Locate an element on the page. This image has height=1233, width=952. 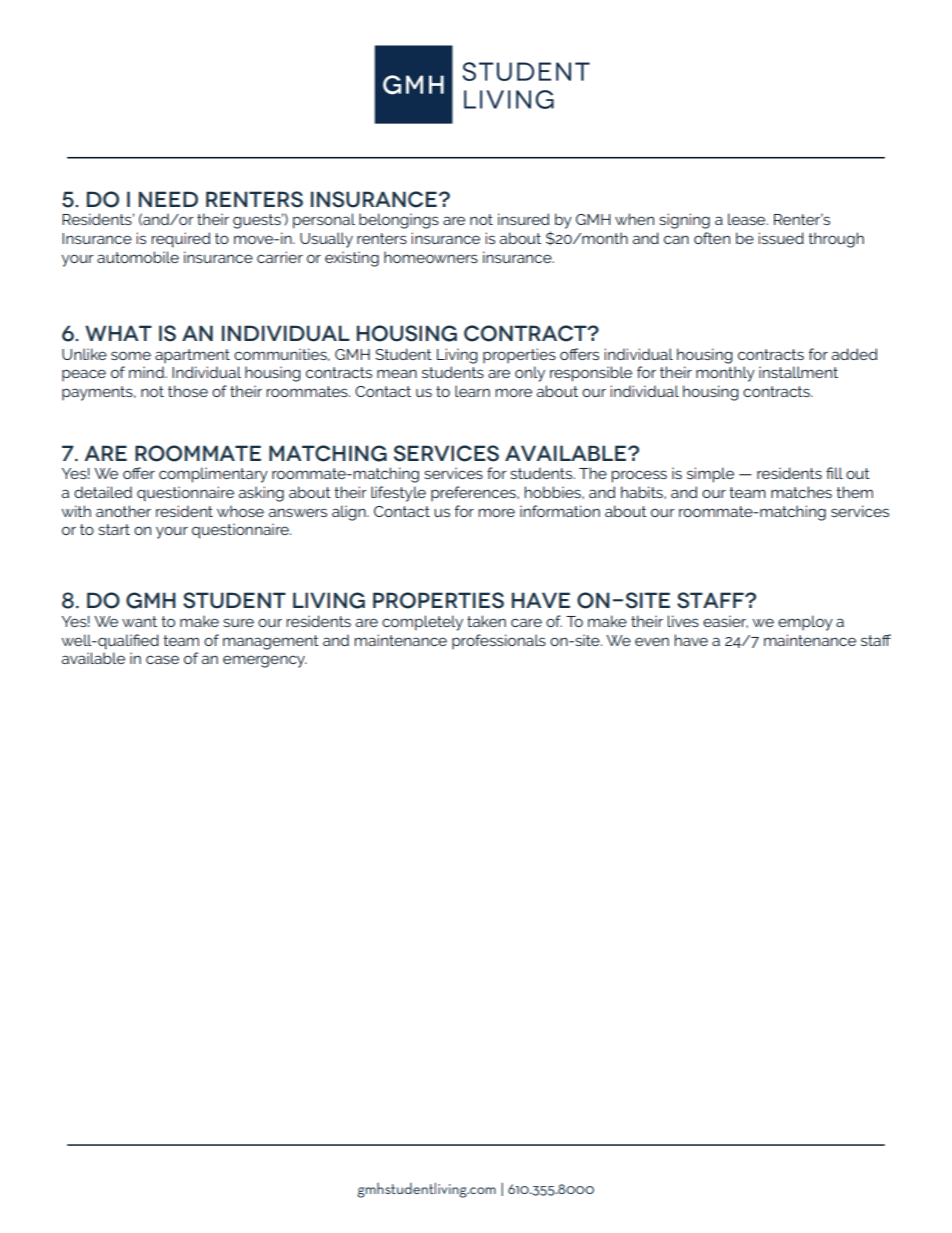
case is located at coordinates (162, 659).
